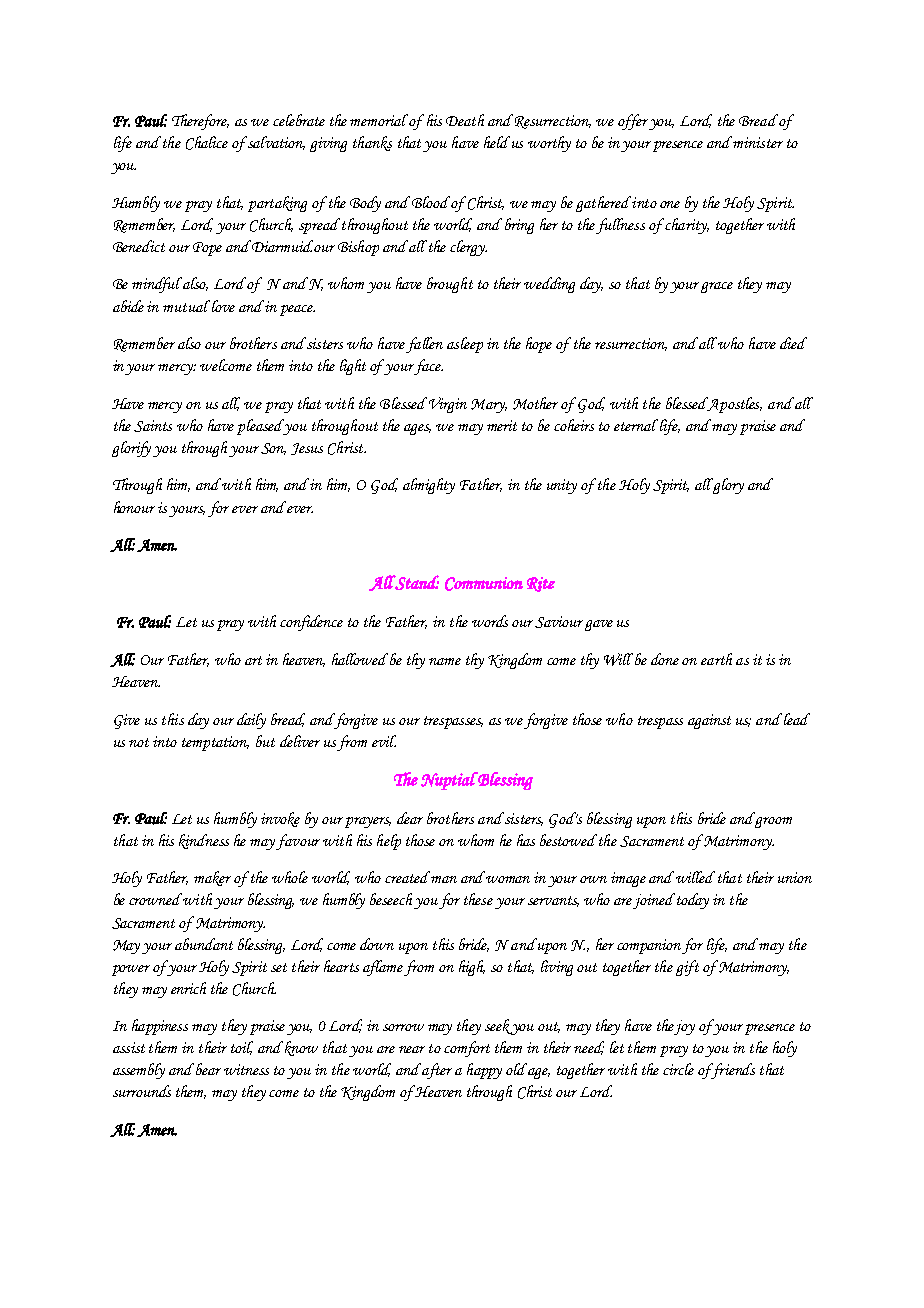 This document has width=924, height=1308. I want to click on glory, so click(727, 486).
